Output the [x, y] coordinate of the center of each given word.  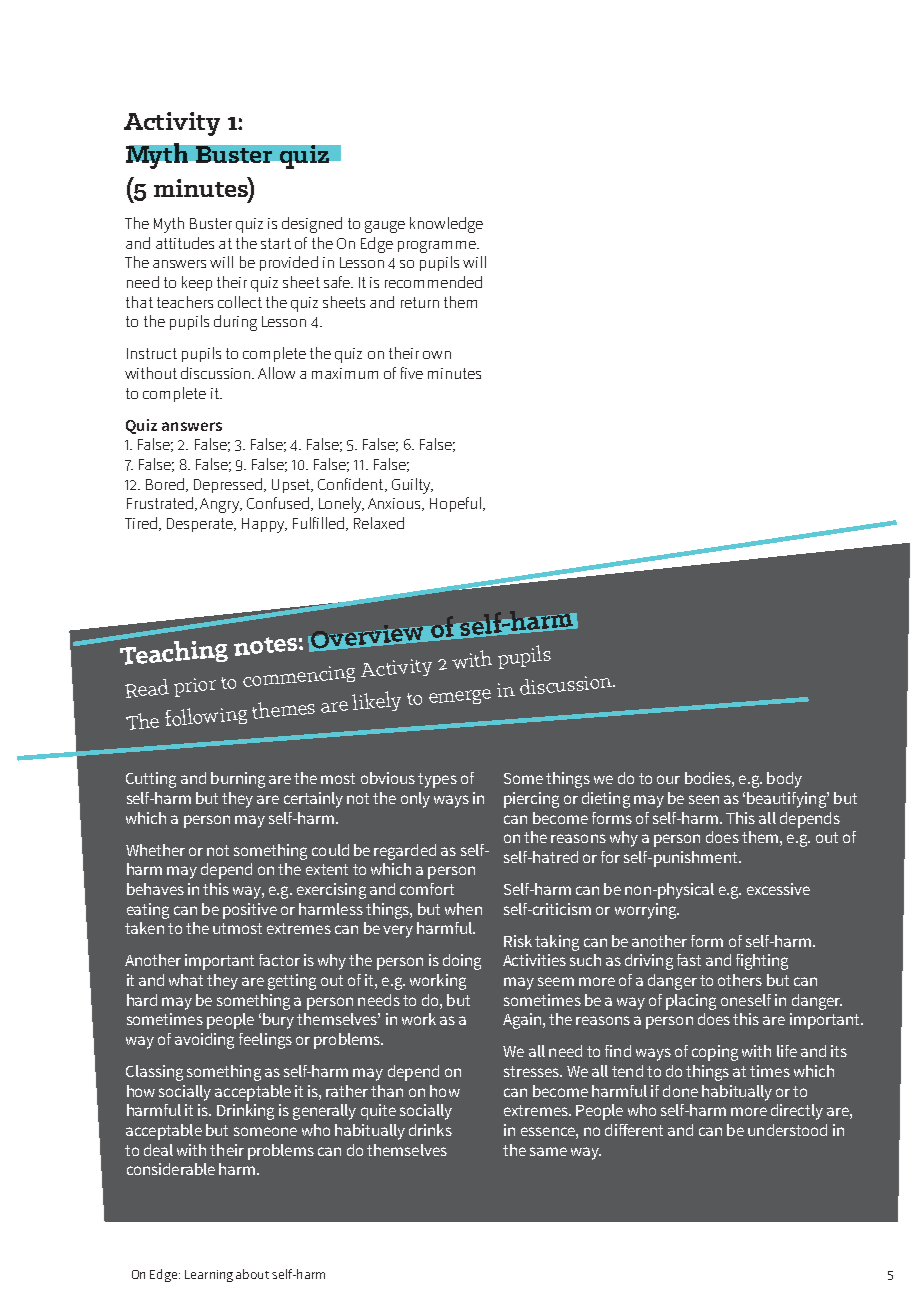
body [784, 780]
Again [522, 1021]
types [437, 780]
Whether [155, 850]
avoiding [204, 1041]
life [787, 1051]
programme [438, 247]
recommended [433, 282]
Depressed [229, 485]
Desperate [201, 525]
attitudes [185, 243]
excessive [778, 889]
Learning [209, 1276]
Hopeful [457, 504]
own [437, 355]
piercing [531, 800]
